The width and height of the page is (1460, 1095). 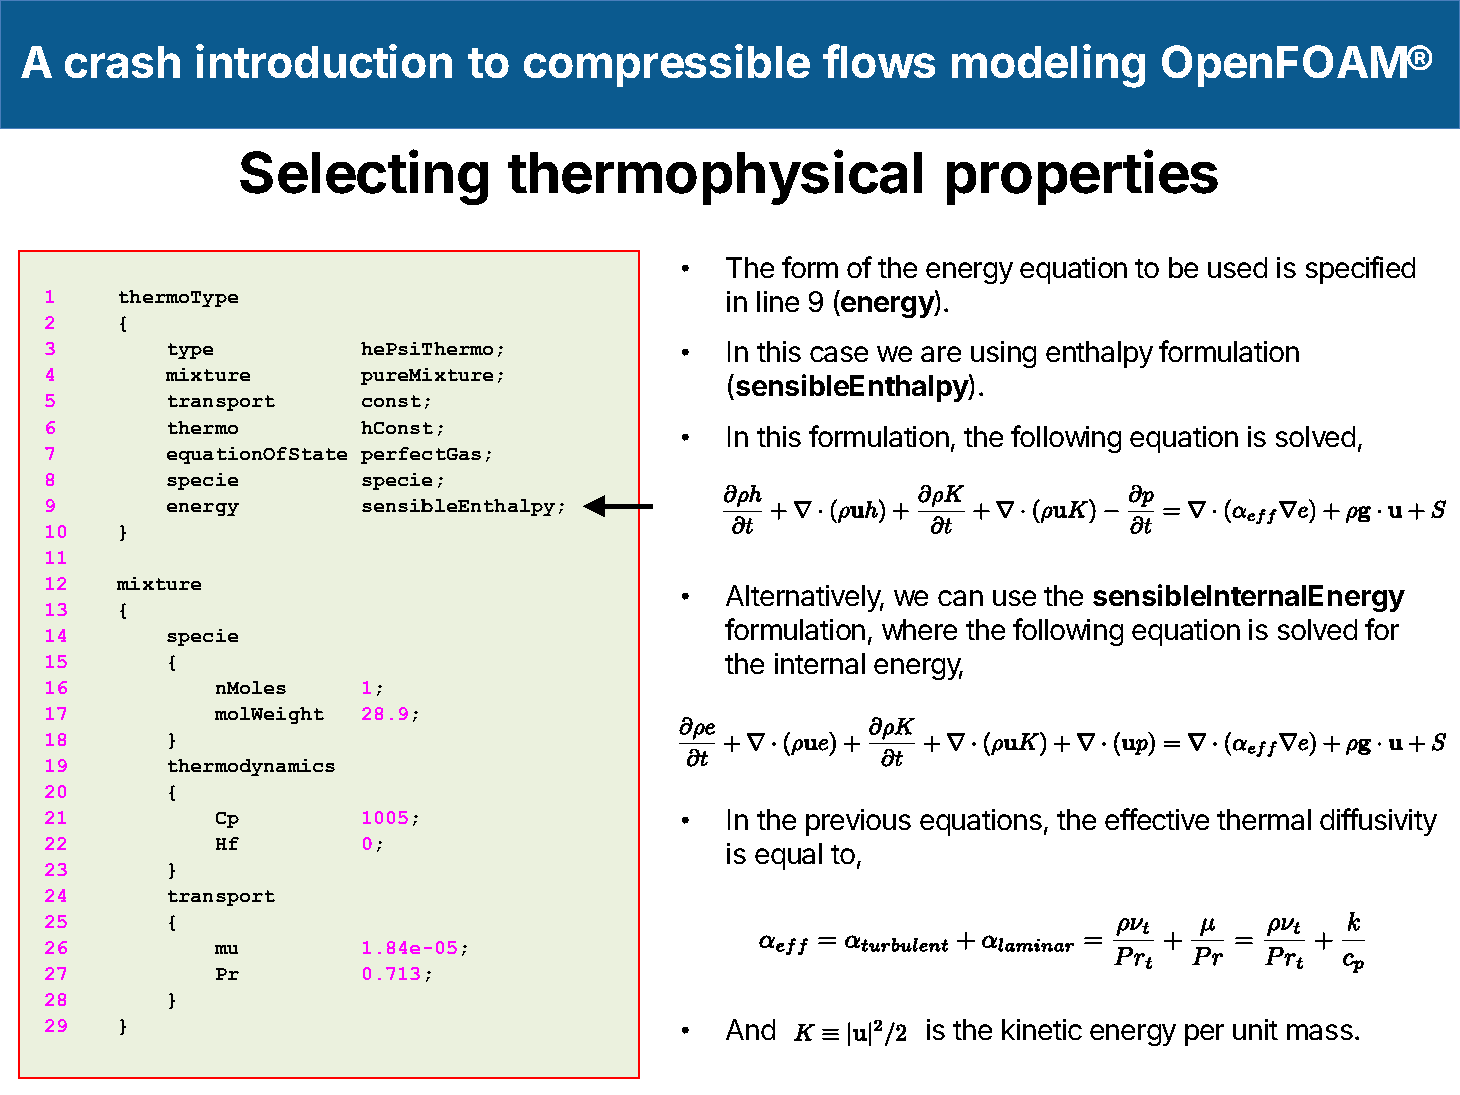 I want to click on can, so click(x=960, y=598).
